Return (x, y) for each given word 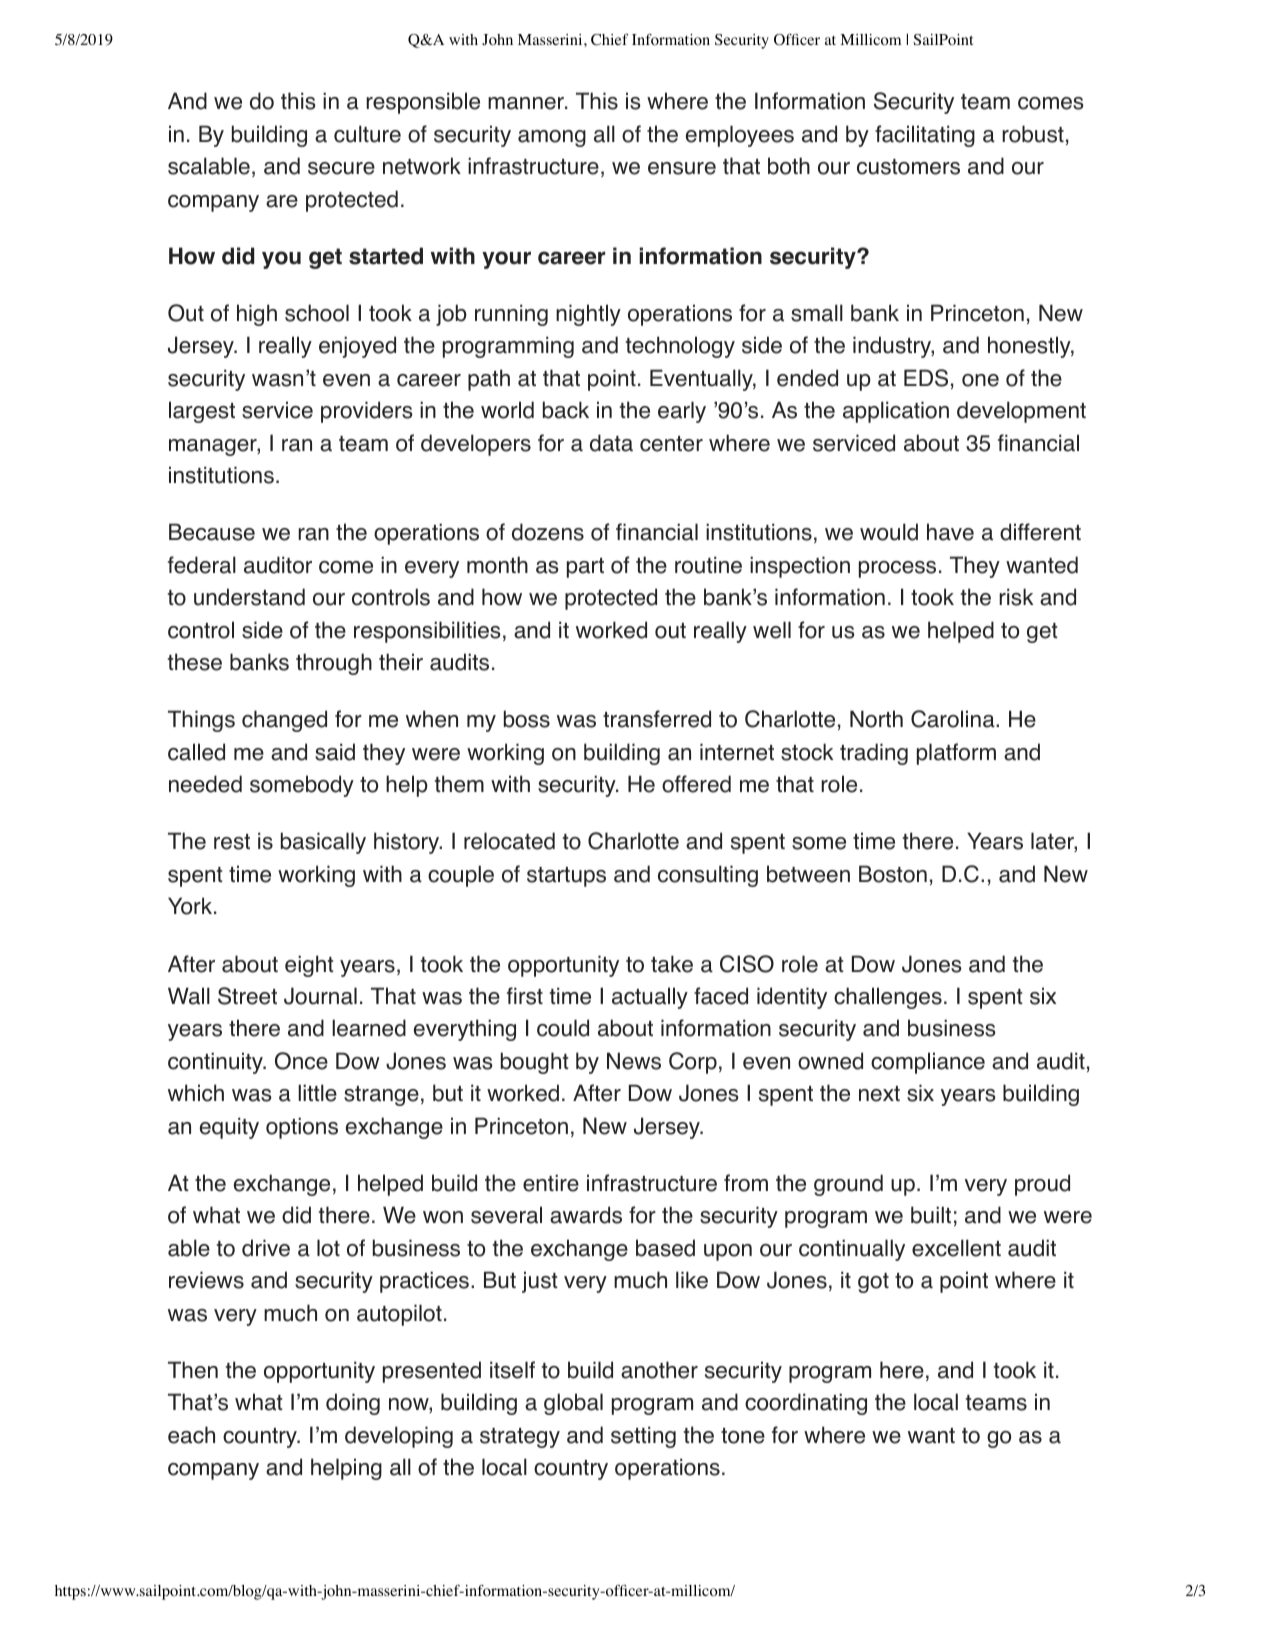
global (573, 1404)
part (585, 568)
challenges (888, 998)
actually (650, 998)
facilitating (925, 136)
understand (249, 597)
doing (353, 1404)
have (950, 532)
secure (341, 168)
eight (309, 966)
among (552, 138)
